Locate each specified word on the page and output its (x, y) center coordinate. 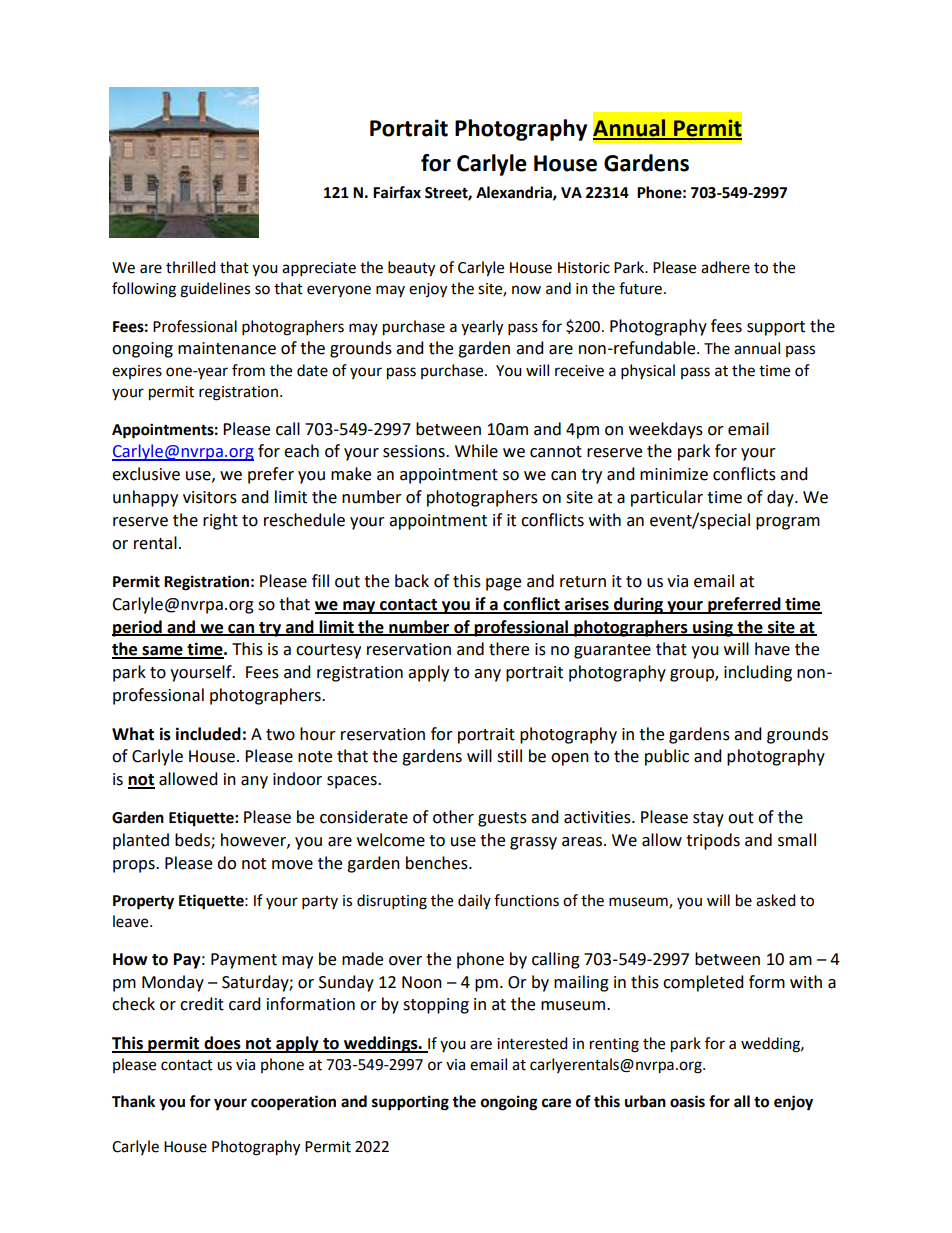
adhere (725, 267)
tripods (713, 841)
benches (438, 863)
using (713, 628)
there (509, 649)
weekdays (666, 430)
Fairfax (397, 192)
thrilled (191, 267)
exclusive (146, 474)
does (222, 1044)
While (476, 451)
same (162, 652)
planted (141, 841)
